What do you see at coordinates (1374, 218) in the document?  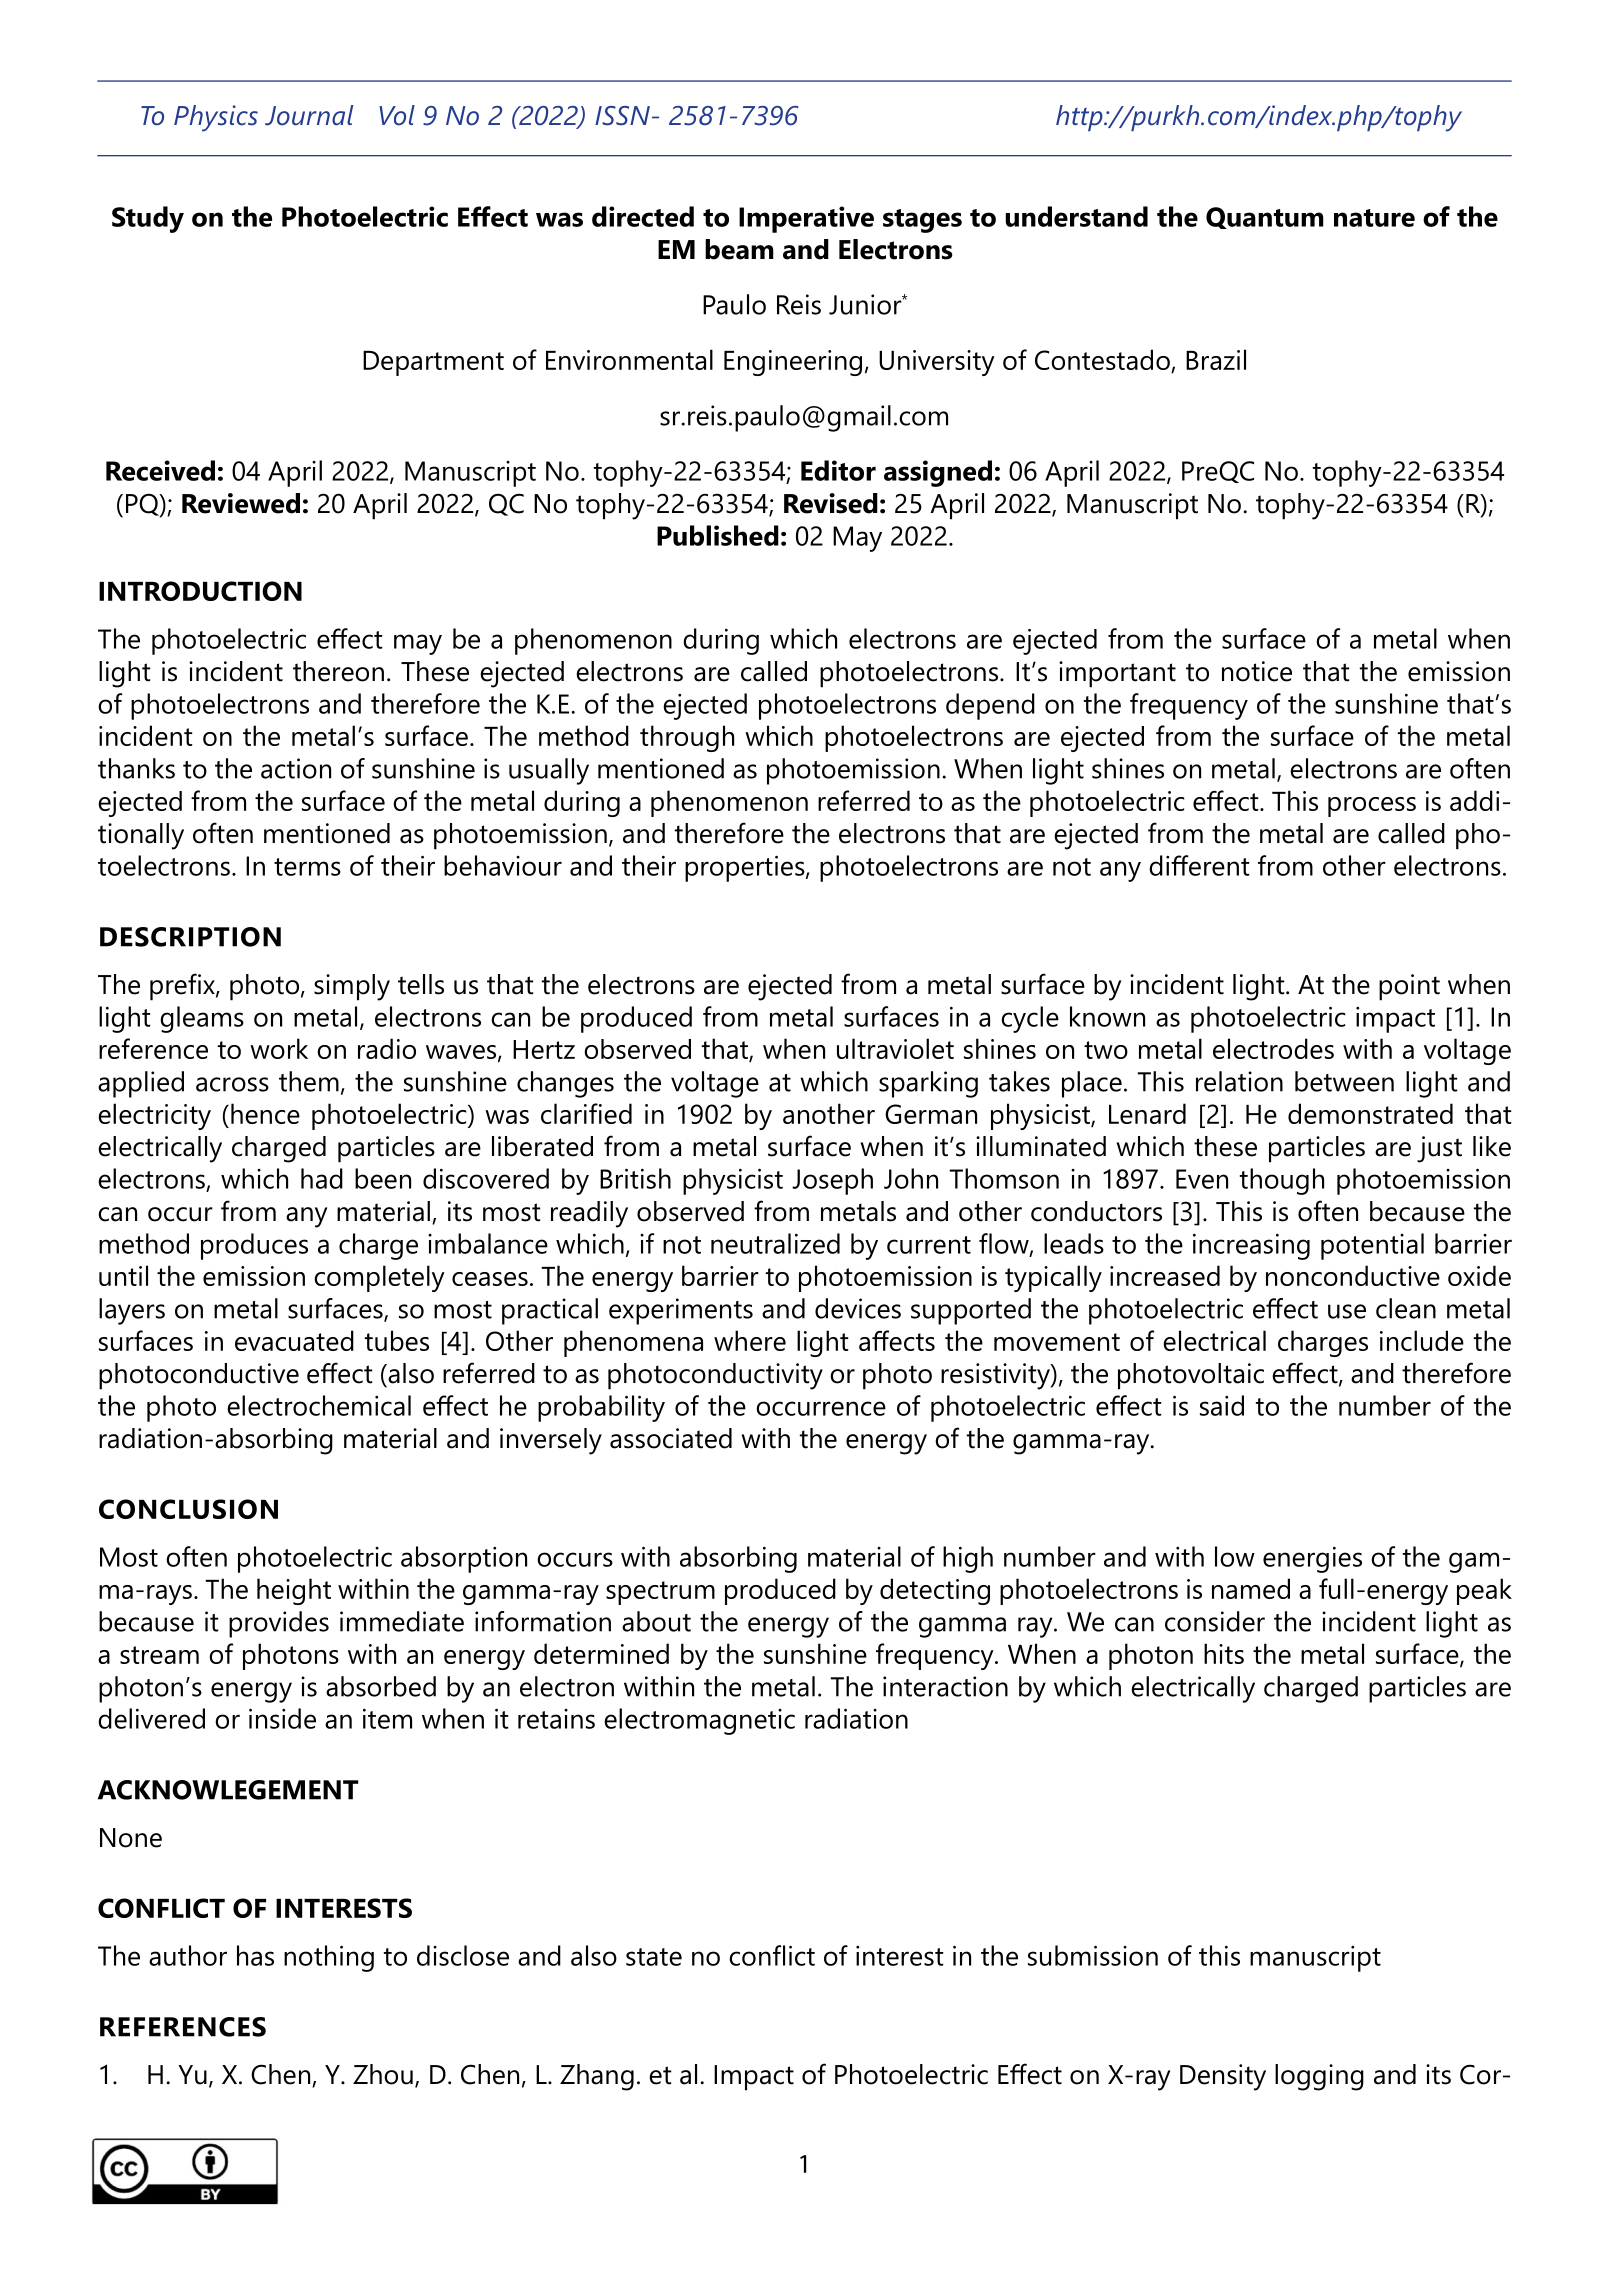 I see `nature` at bounding box center [1374, 218].
